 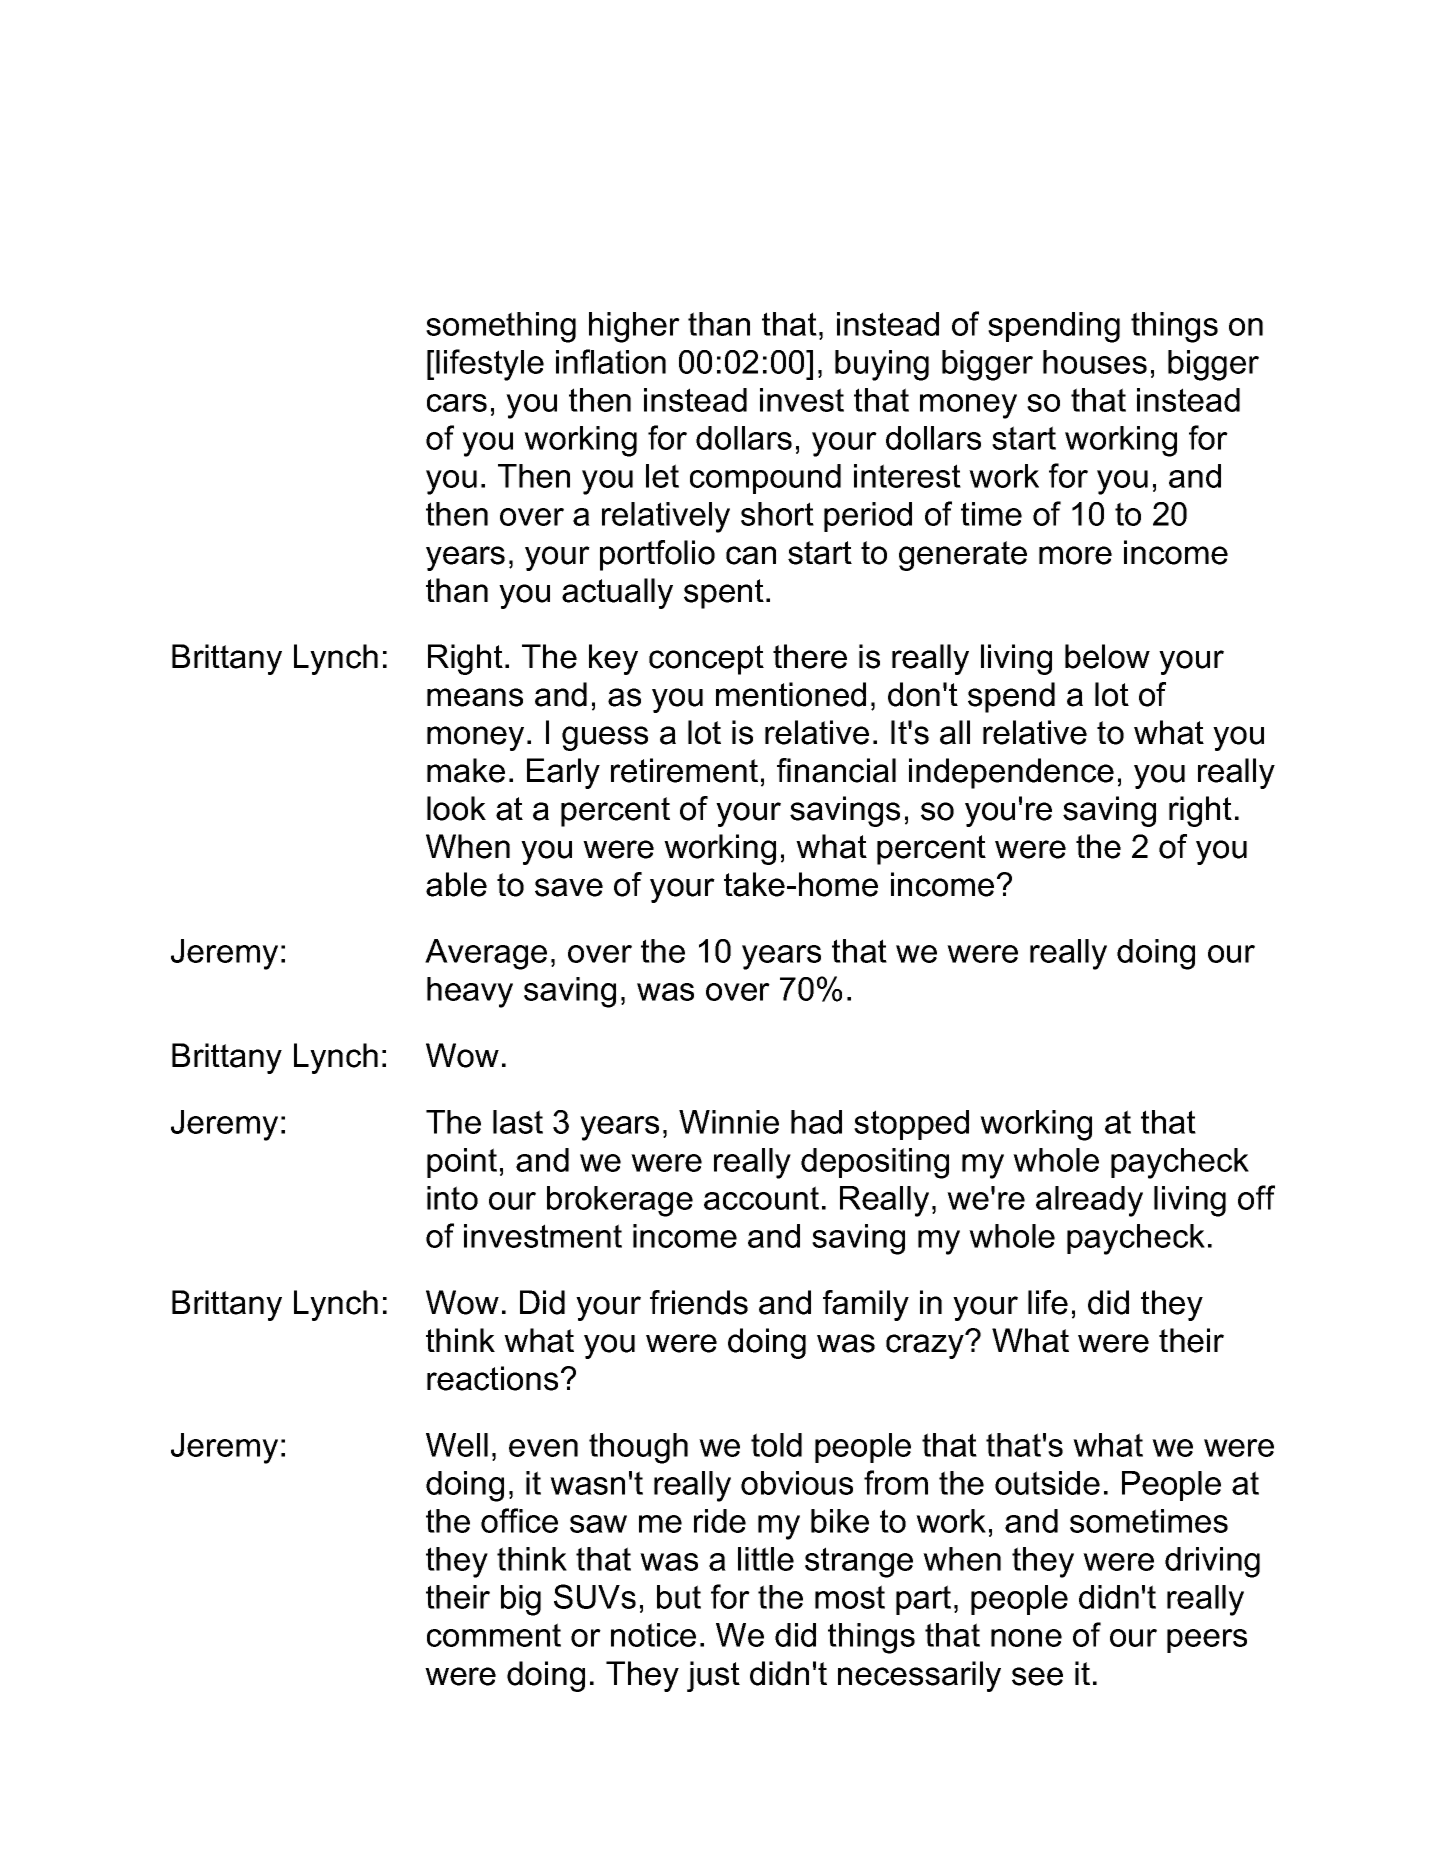 What do you see at coordinates (501, 327) in the page?
I see `something` at bounding box center [501, 327].
